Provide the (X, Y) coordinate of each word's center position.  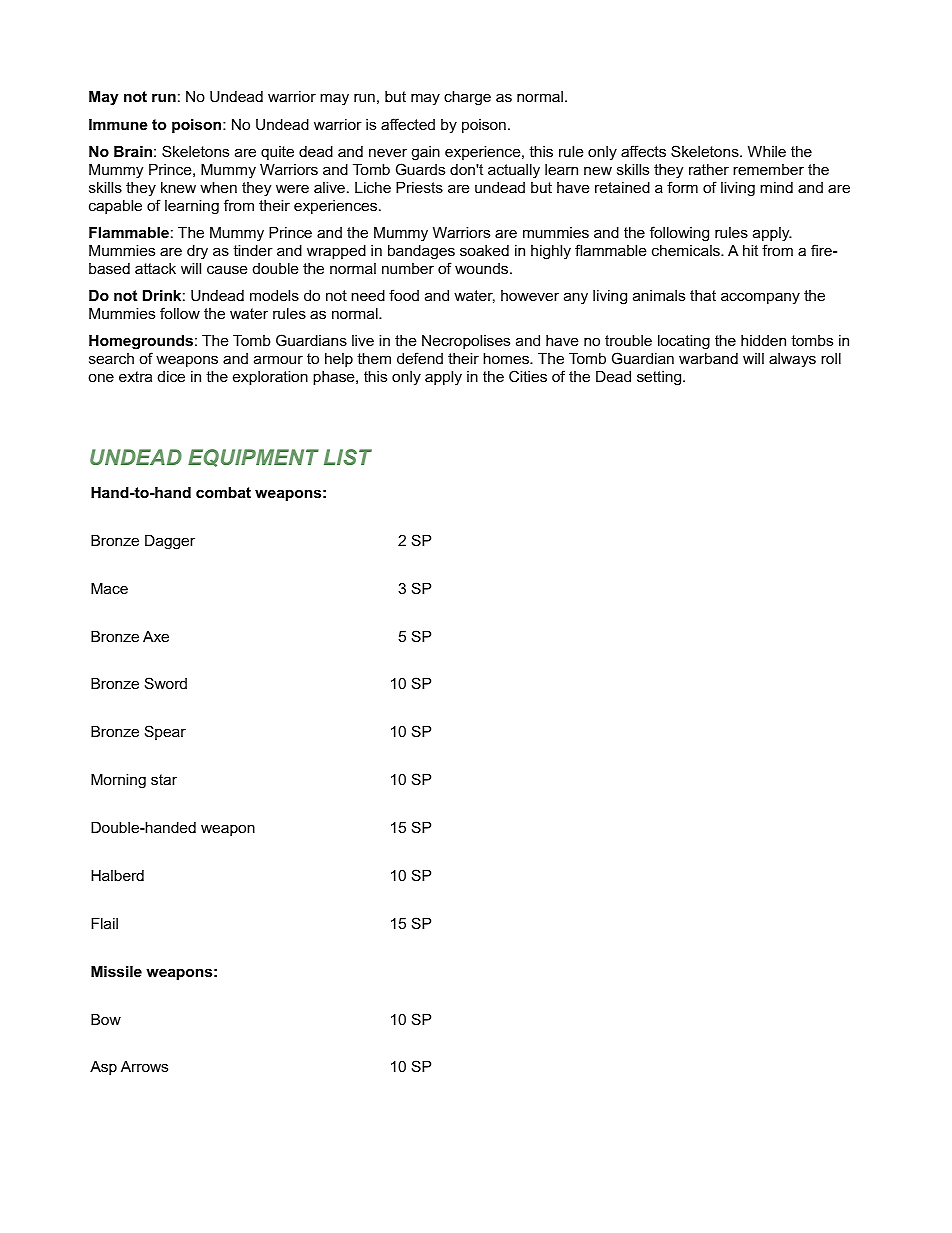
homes (507, 358)
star (164, 779)
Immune (118, 124)
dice (171, 376)
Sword (166, 683)
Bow (106, 1019)
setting (660, 378)
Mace (109, 588)
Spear (165, 732)
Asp (103, 1068)
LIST (348, 457)
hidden (763, 340)
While (767, 151)
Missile (116, 971)
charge (467, 98)
